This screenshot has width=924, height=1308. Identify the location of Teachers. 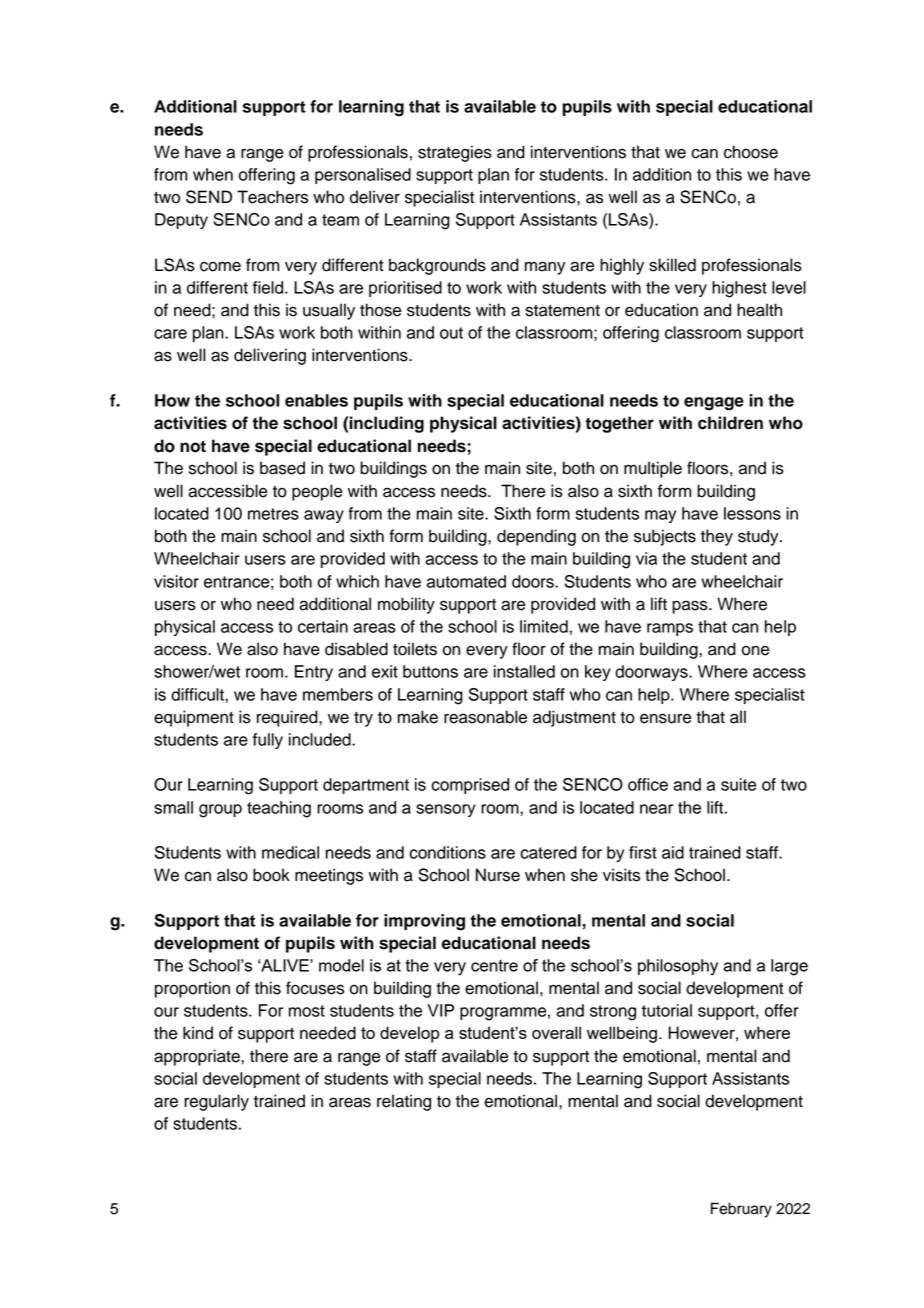
(272, 197).
